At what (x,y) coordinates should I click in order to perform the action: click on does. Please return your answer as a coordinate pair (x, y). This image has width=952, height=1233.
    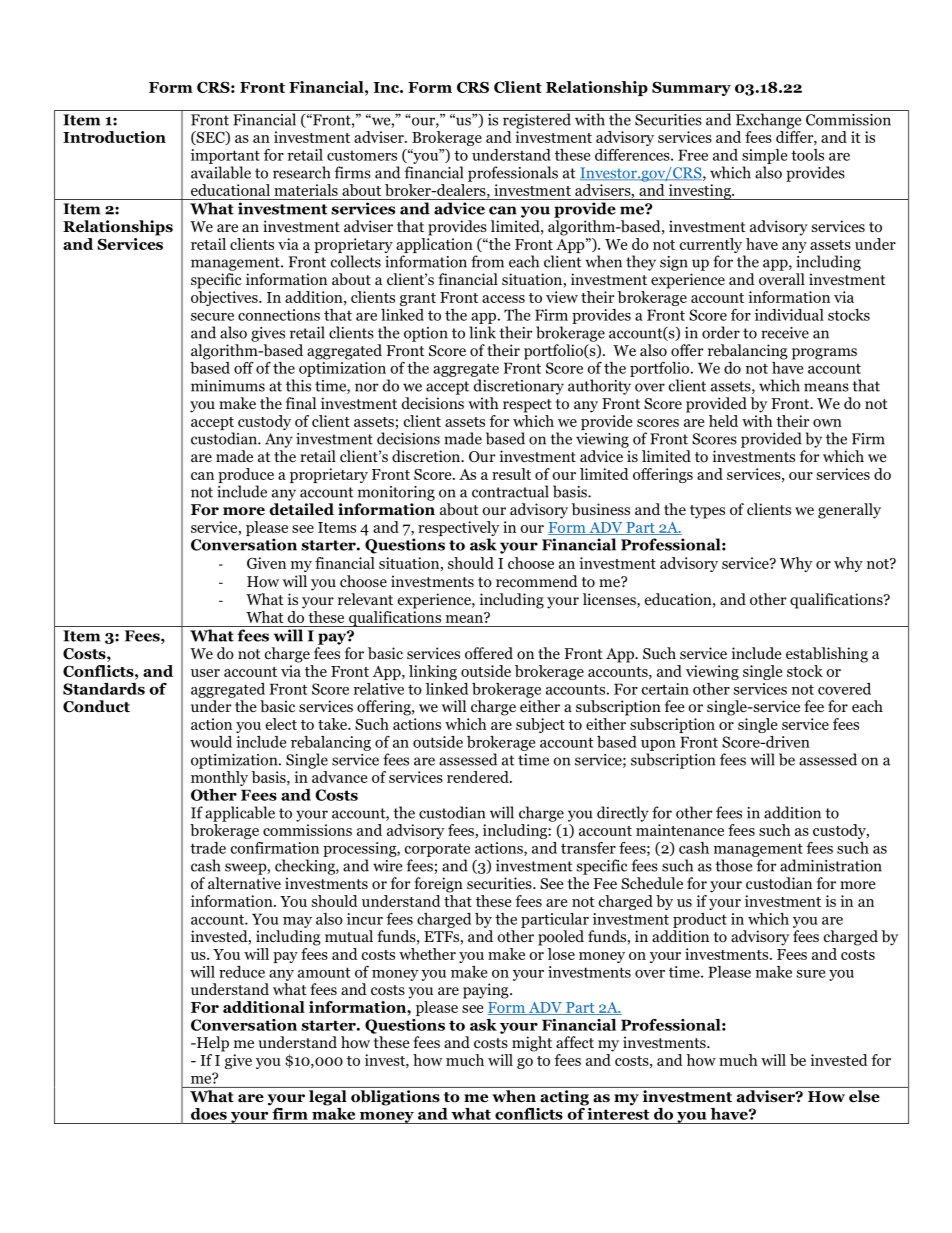
    Looking at the image, I should click on (209, 1114).
